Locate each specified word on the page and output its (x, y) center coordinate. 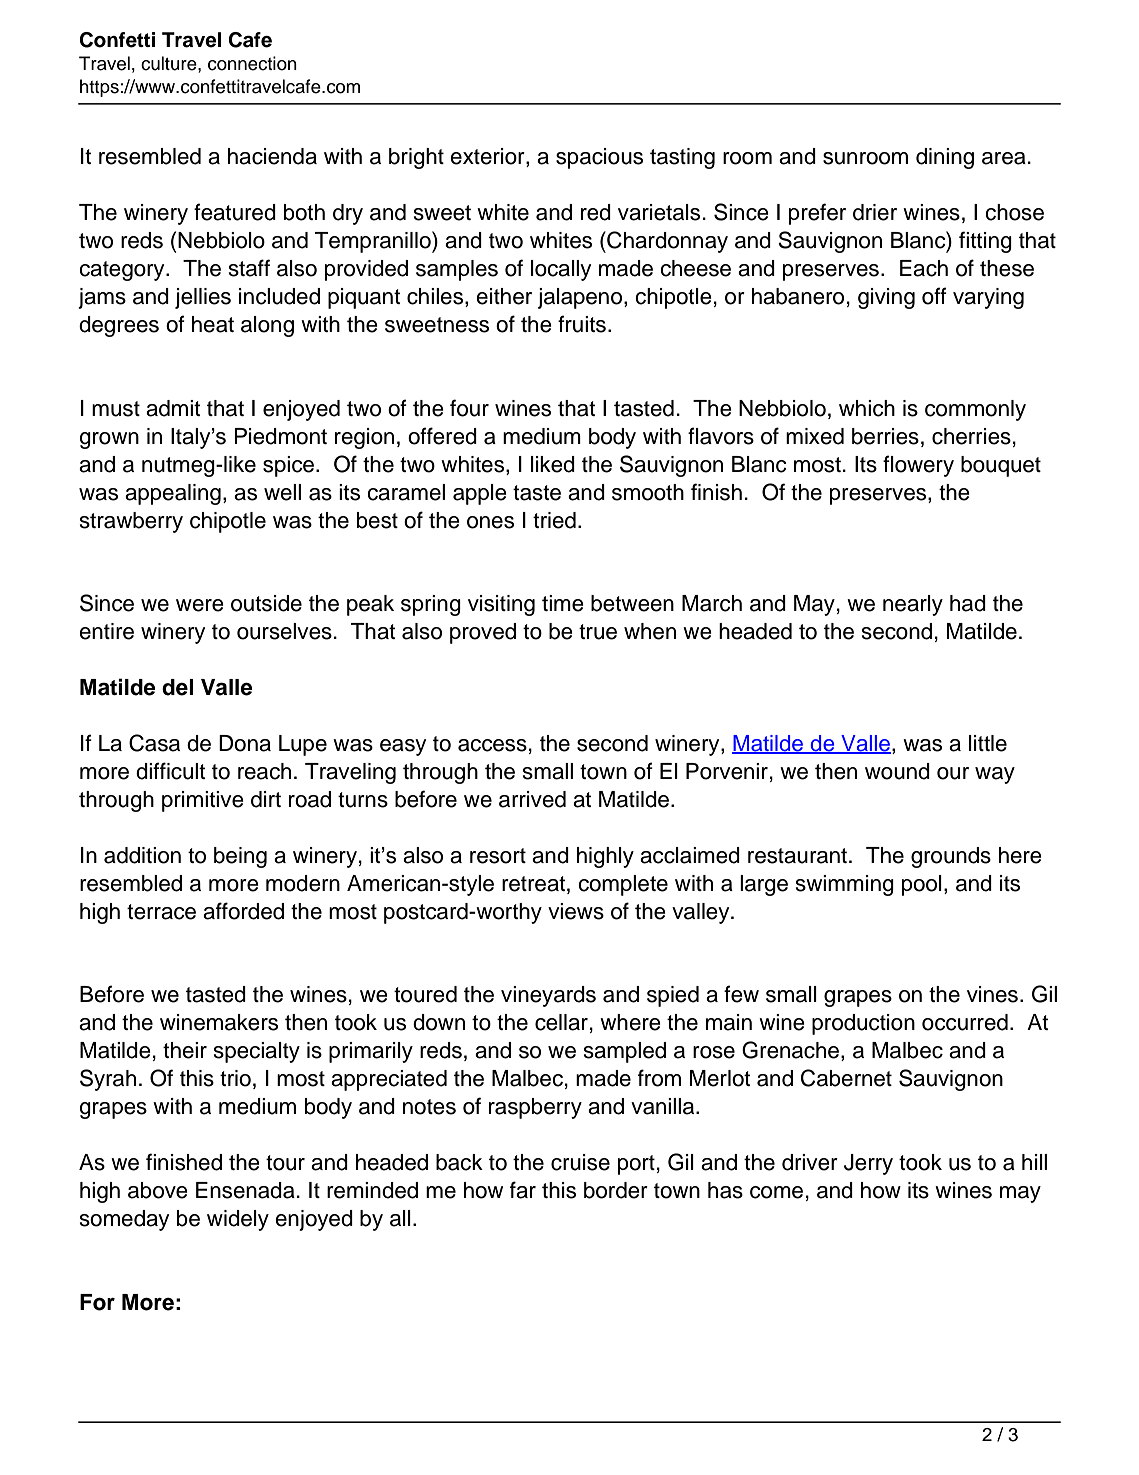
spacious (599, 158)
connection (252, 63)
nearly (913, 605)
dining (945, 158)
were (200, 605)
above (158, 1190)
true (598, 632)
